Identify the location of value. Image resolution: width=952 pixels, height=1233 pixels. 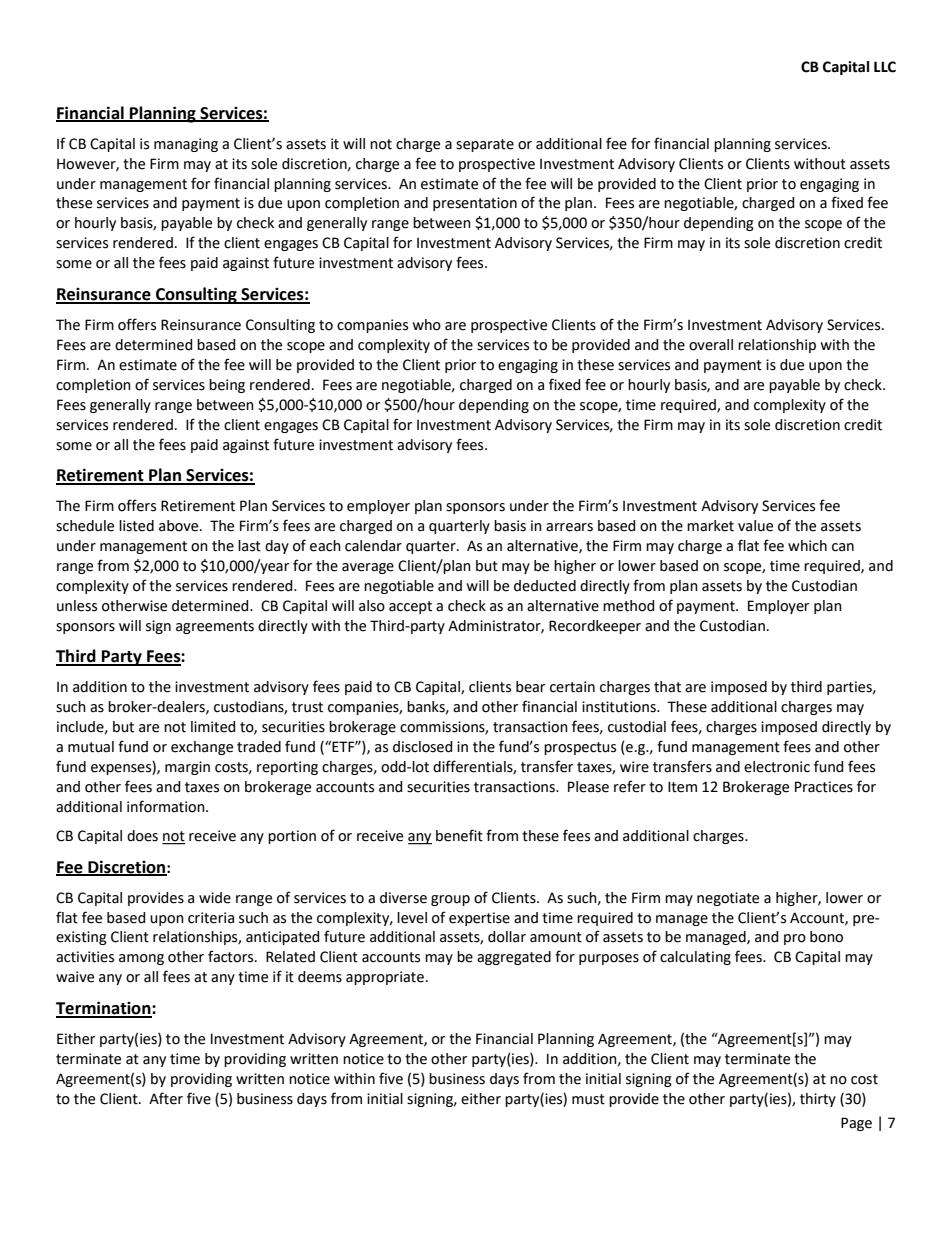
(755, 526).
